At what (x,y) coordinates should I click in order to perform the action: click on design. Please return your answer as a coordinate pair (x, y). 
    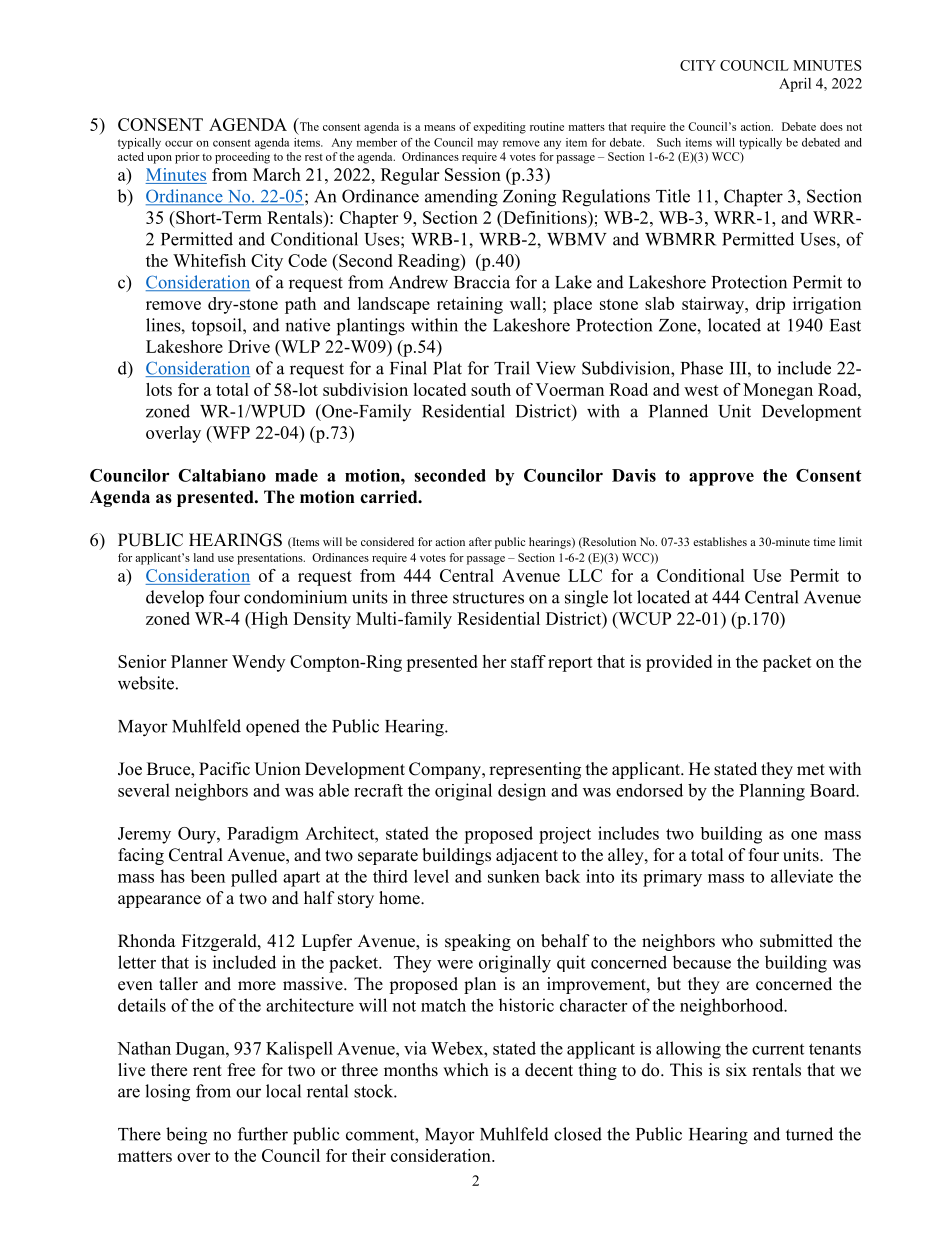
    Looking at the image, I should click on (522, 792).
